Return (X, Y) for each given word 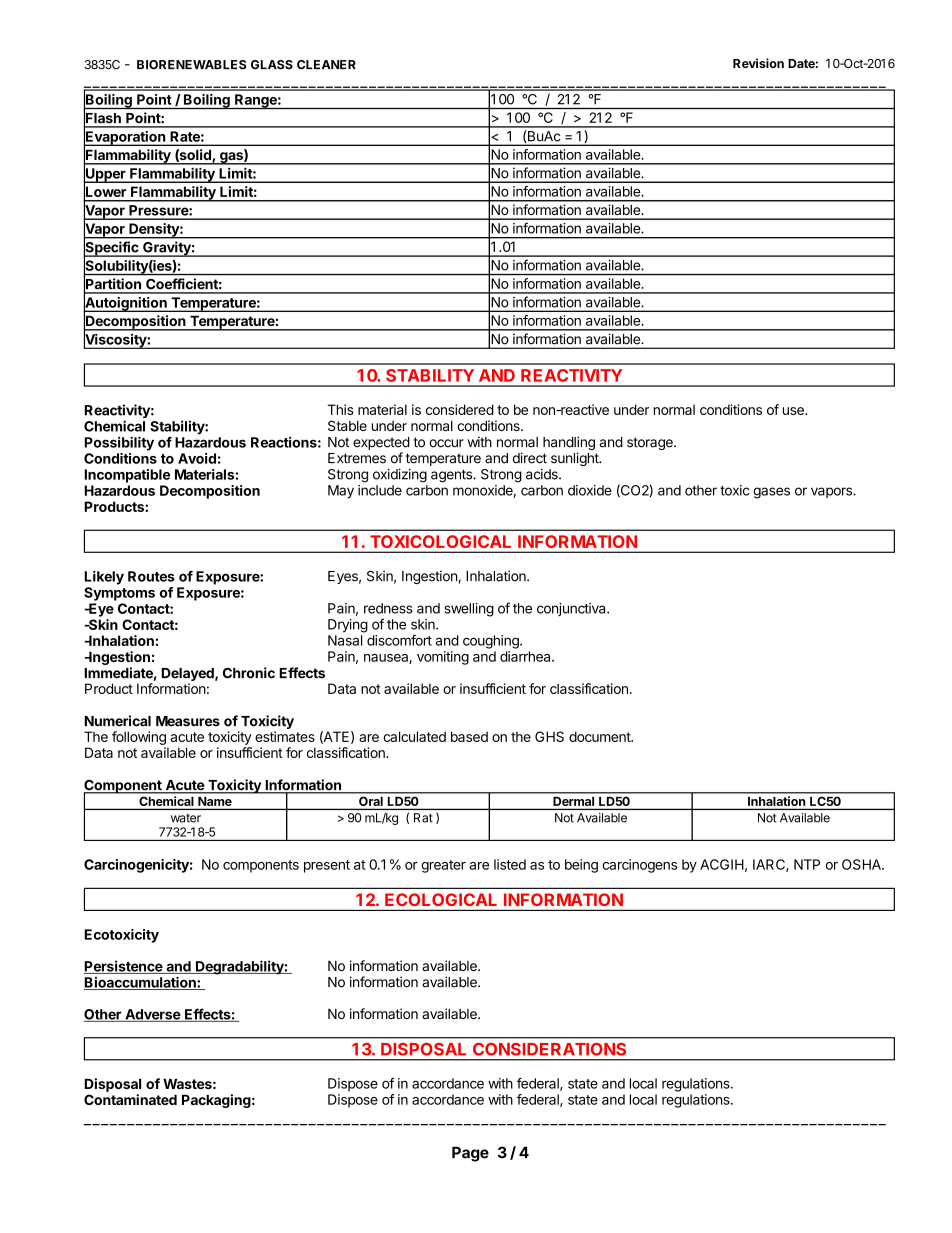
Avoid (197, 458)
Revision (758, 63)
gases (771, 493)
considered (460, 409)
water (186, 818)
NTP (807, 864)
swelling (469, 610)
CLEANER (326, 65)
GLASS (272, 65)
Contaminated (130, 1099)
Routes (151, 576)
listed (510, 864)
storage (651, 443)
